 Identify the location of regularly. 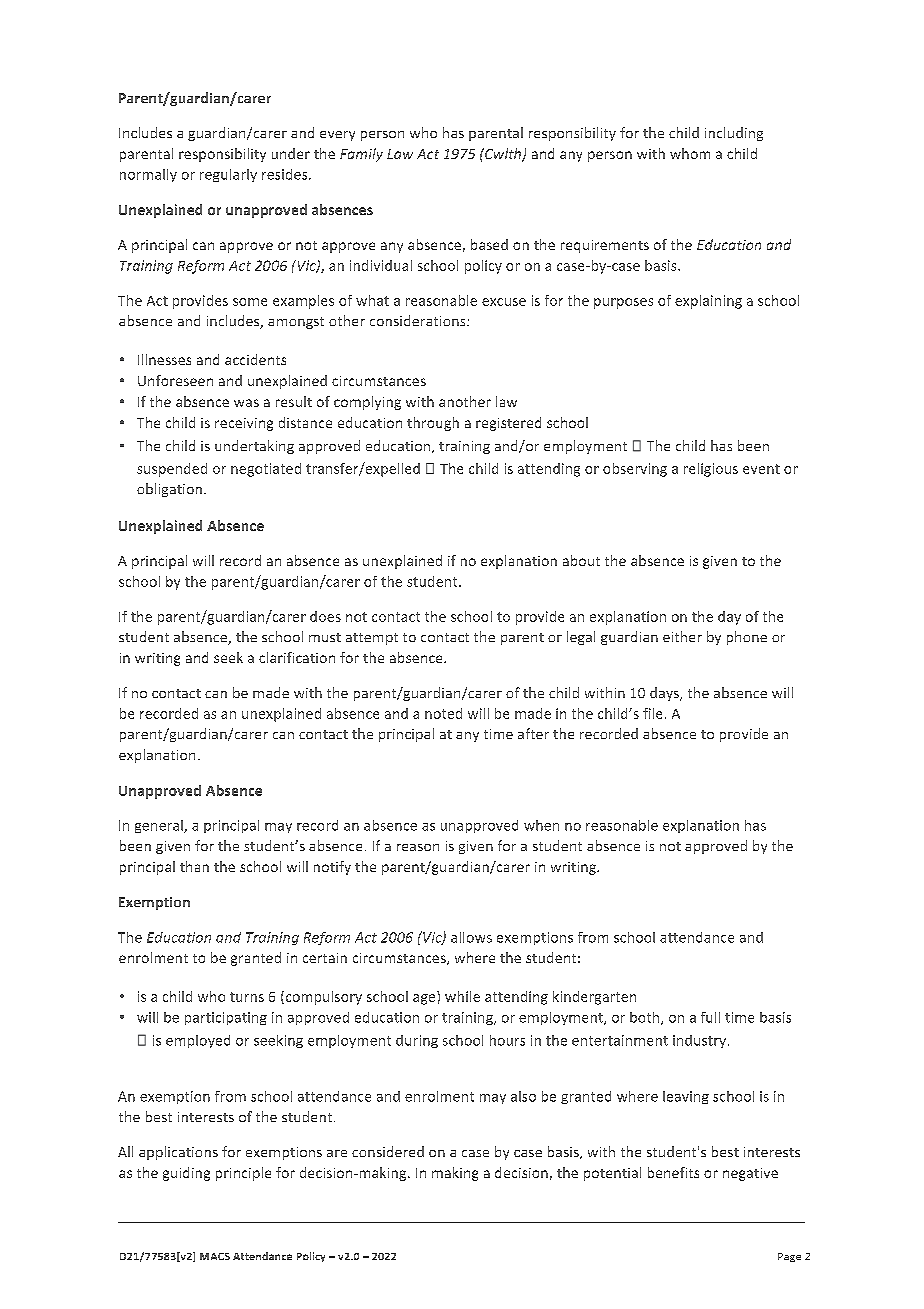
(228, 175).
